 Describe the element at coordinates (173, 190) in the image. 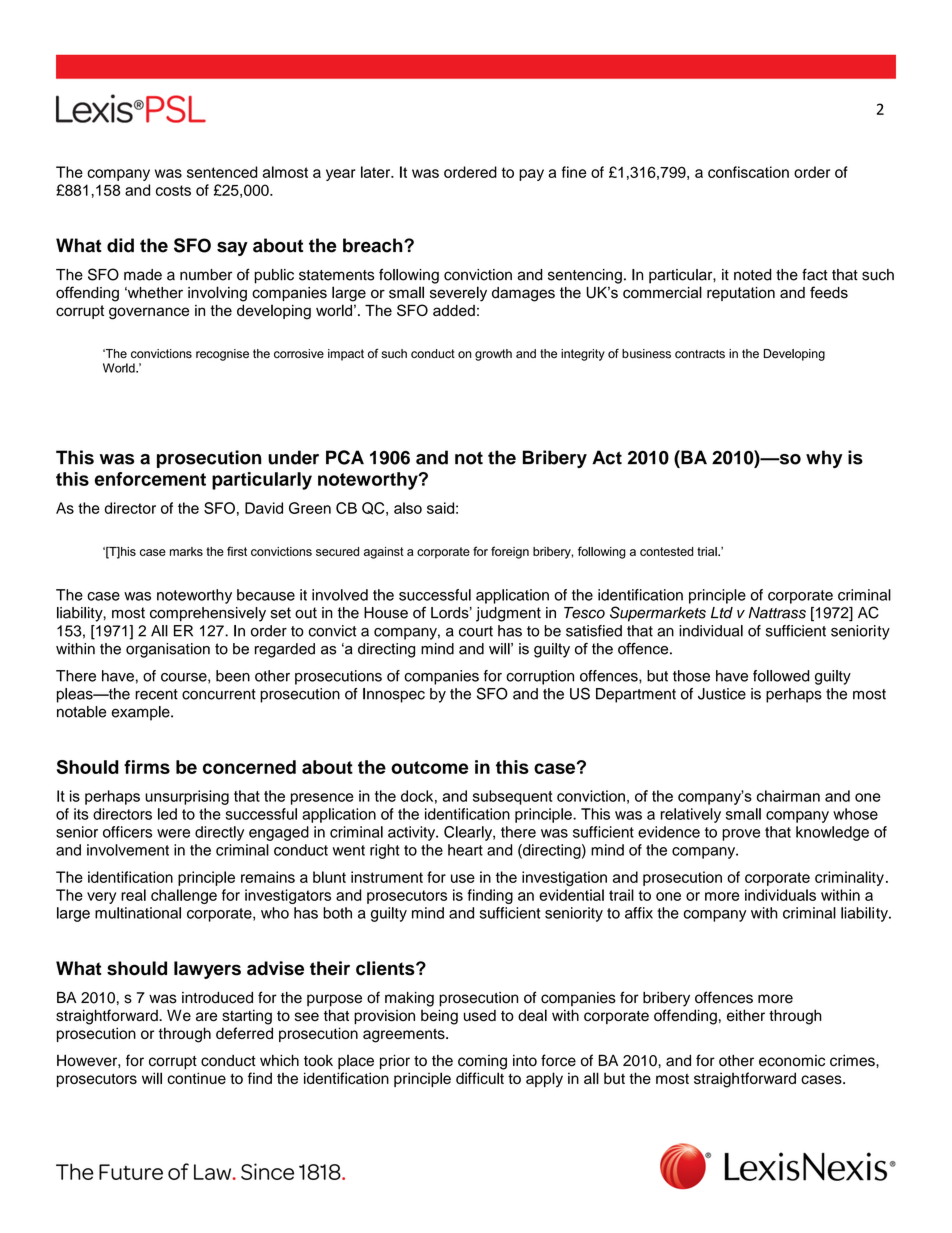

I see `costs` at that location.
